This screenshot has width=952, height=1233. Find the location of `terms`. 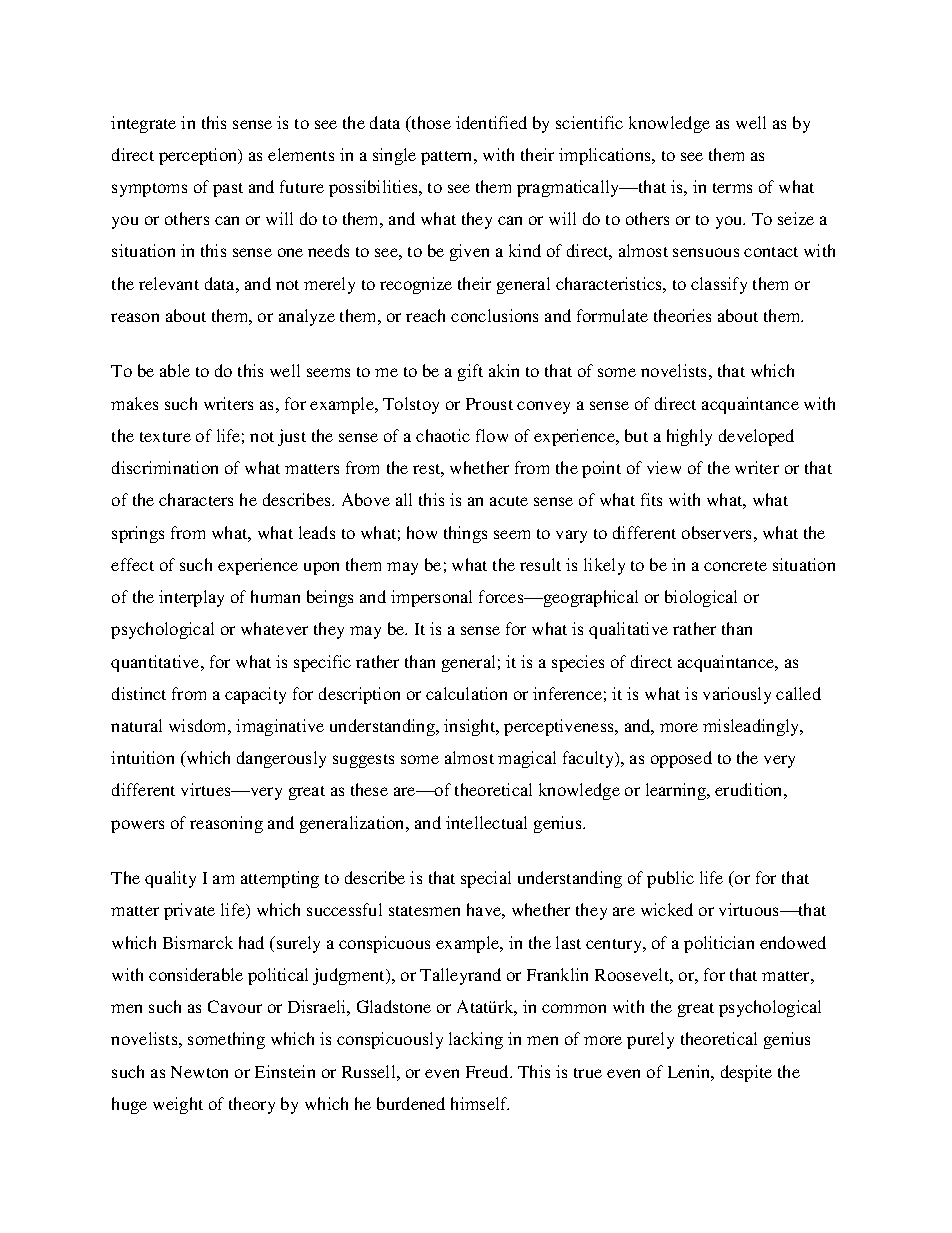

terms is located at coordinates (732, 188).
